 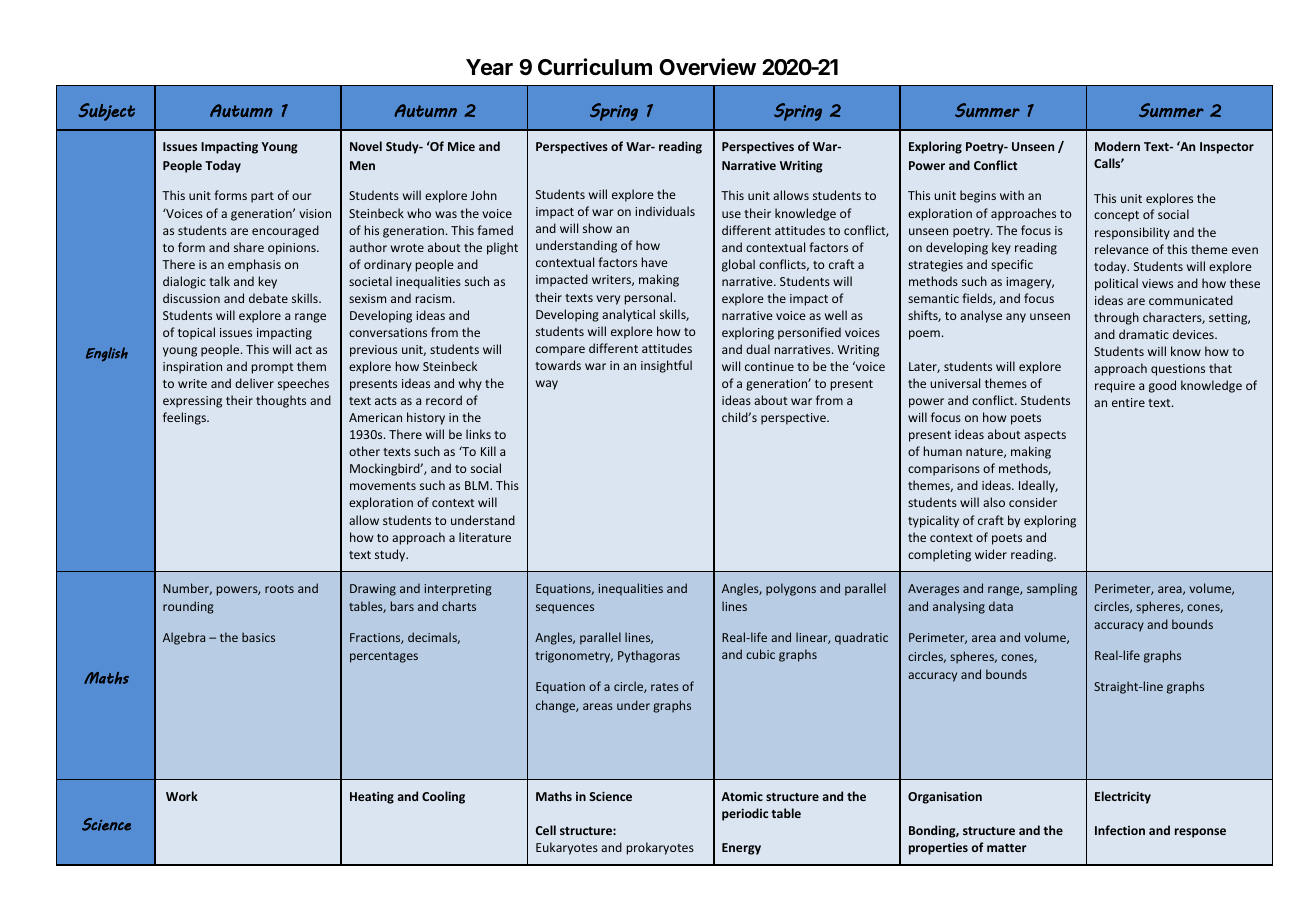 I want to click on links, so click(x=478, y=434).
